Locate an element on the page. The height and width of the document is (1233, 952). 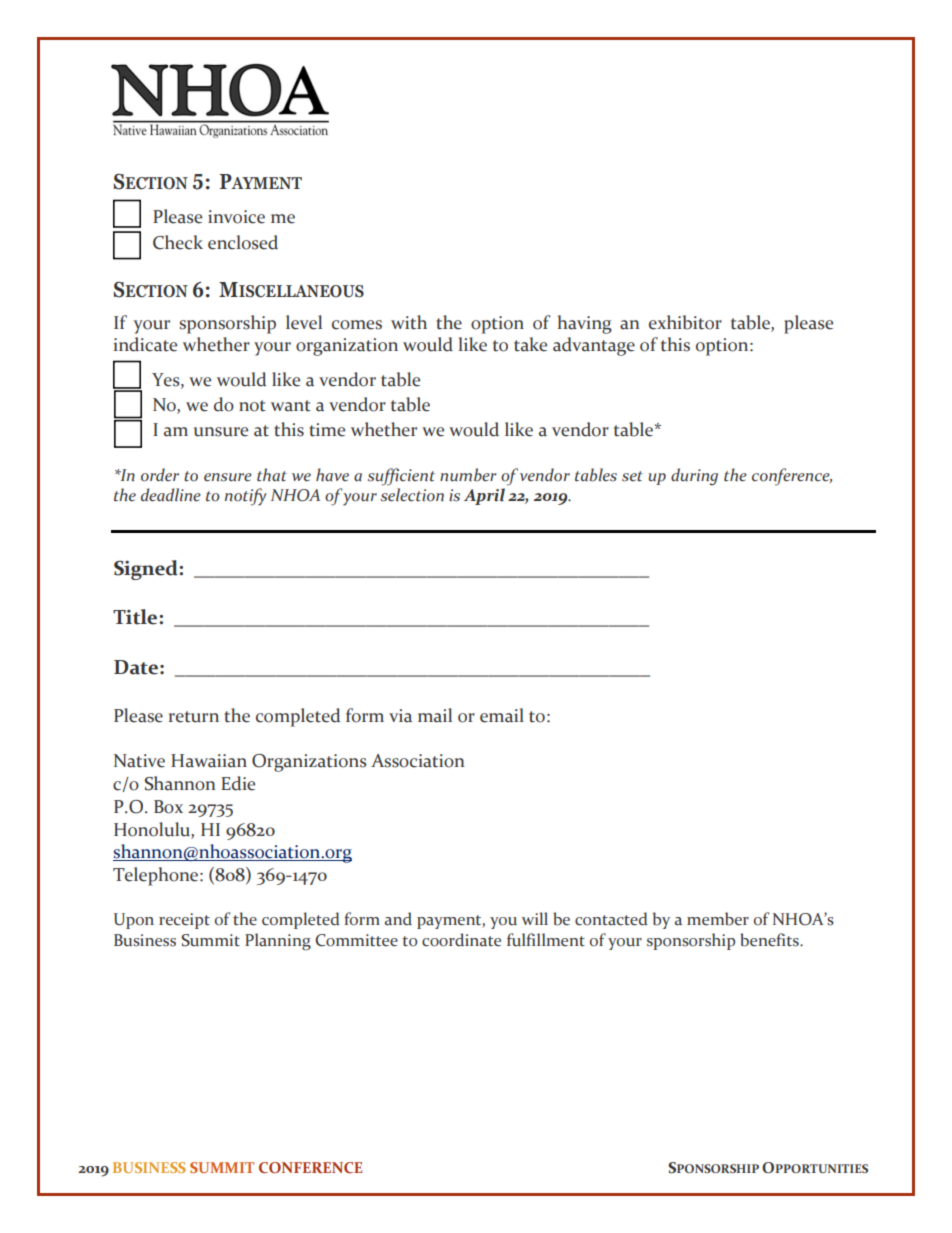
during is located at coordinates (694, 477).
